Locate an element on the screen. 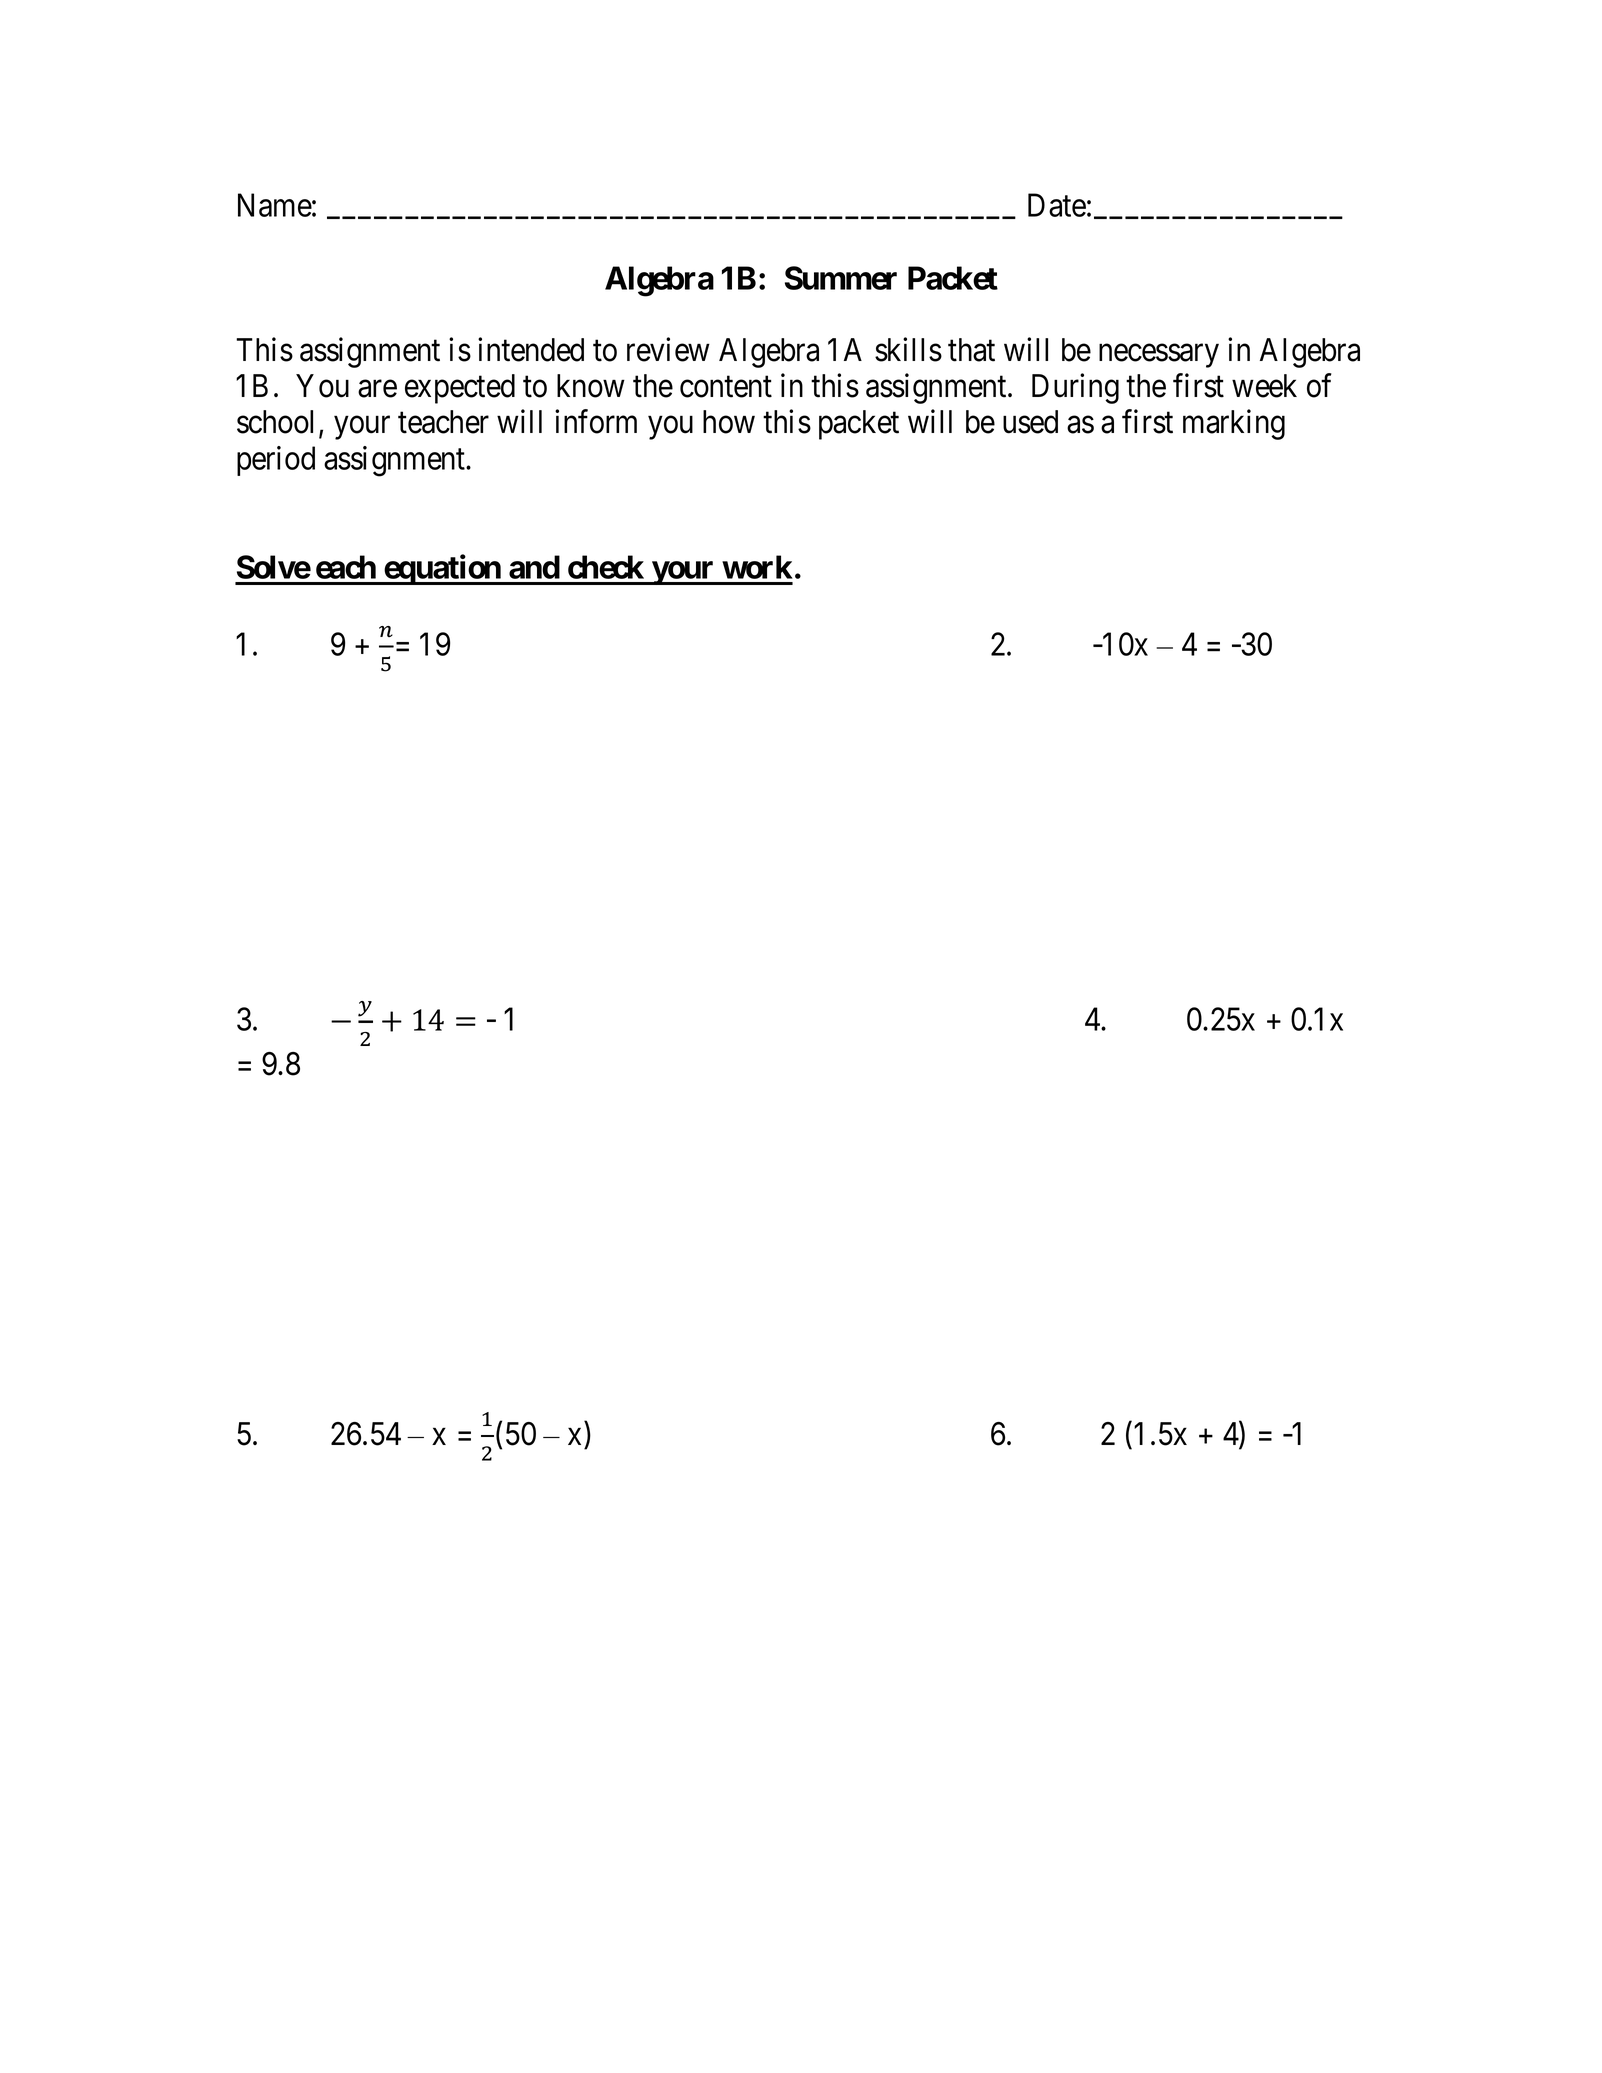 This screenshot has width=1602, height=2073. Name is located at coordinates (275, 205).
